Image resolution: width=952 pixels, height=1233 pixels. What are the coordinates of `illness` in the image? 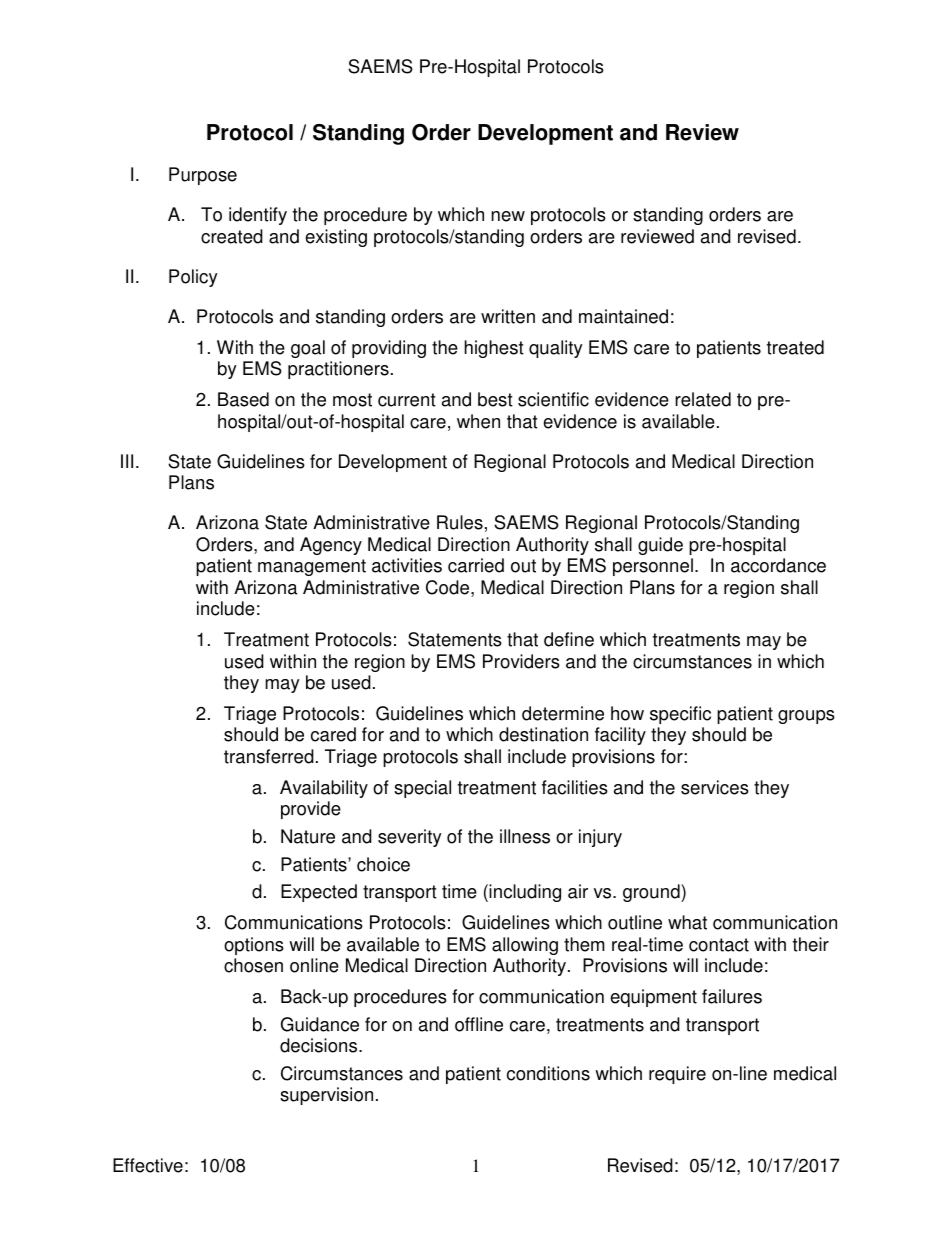 It's located at (525, 836).
